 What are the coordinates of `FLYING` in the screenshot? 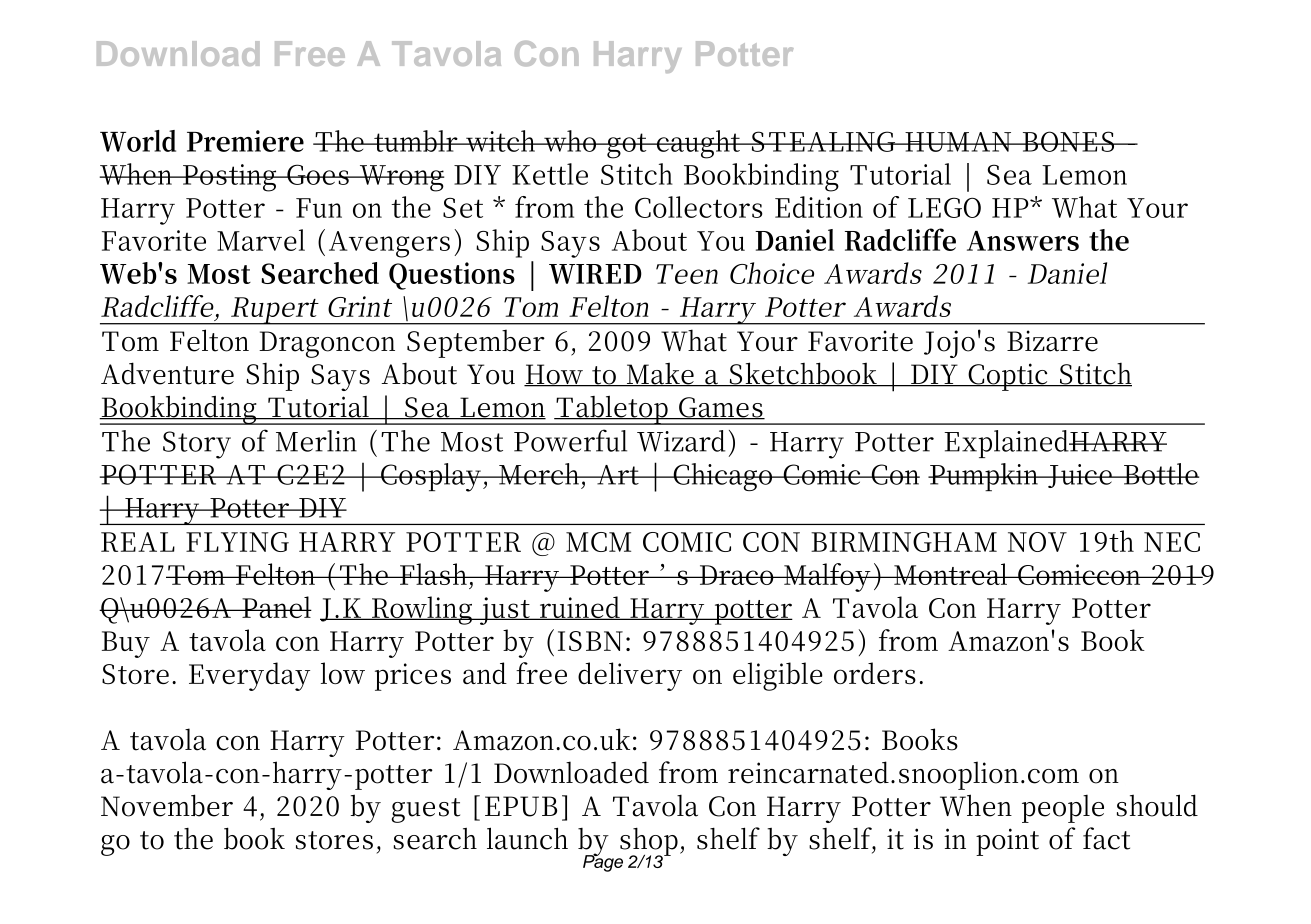 It's located at (237, 542).
